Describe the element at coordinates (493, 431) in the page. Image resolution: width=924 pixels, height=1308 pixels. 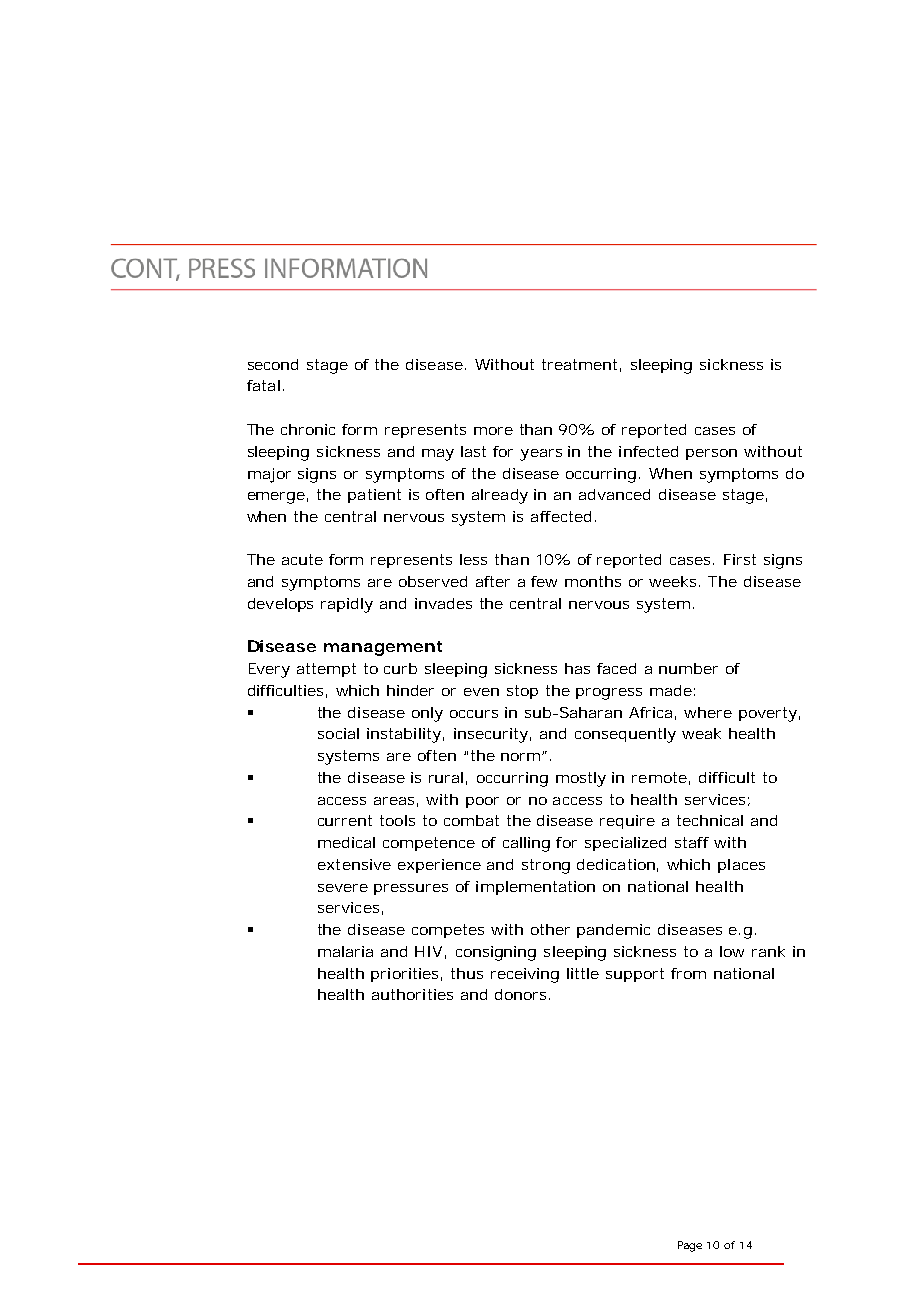
I see `more` at that location.
